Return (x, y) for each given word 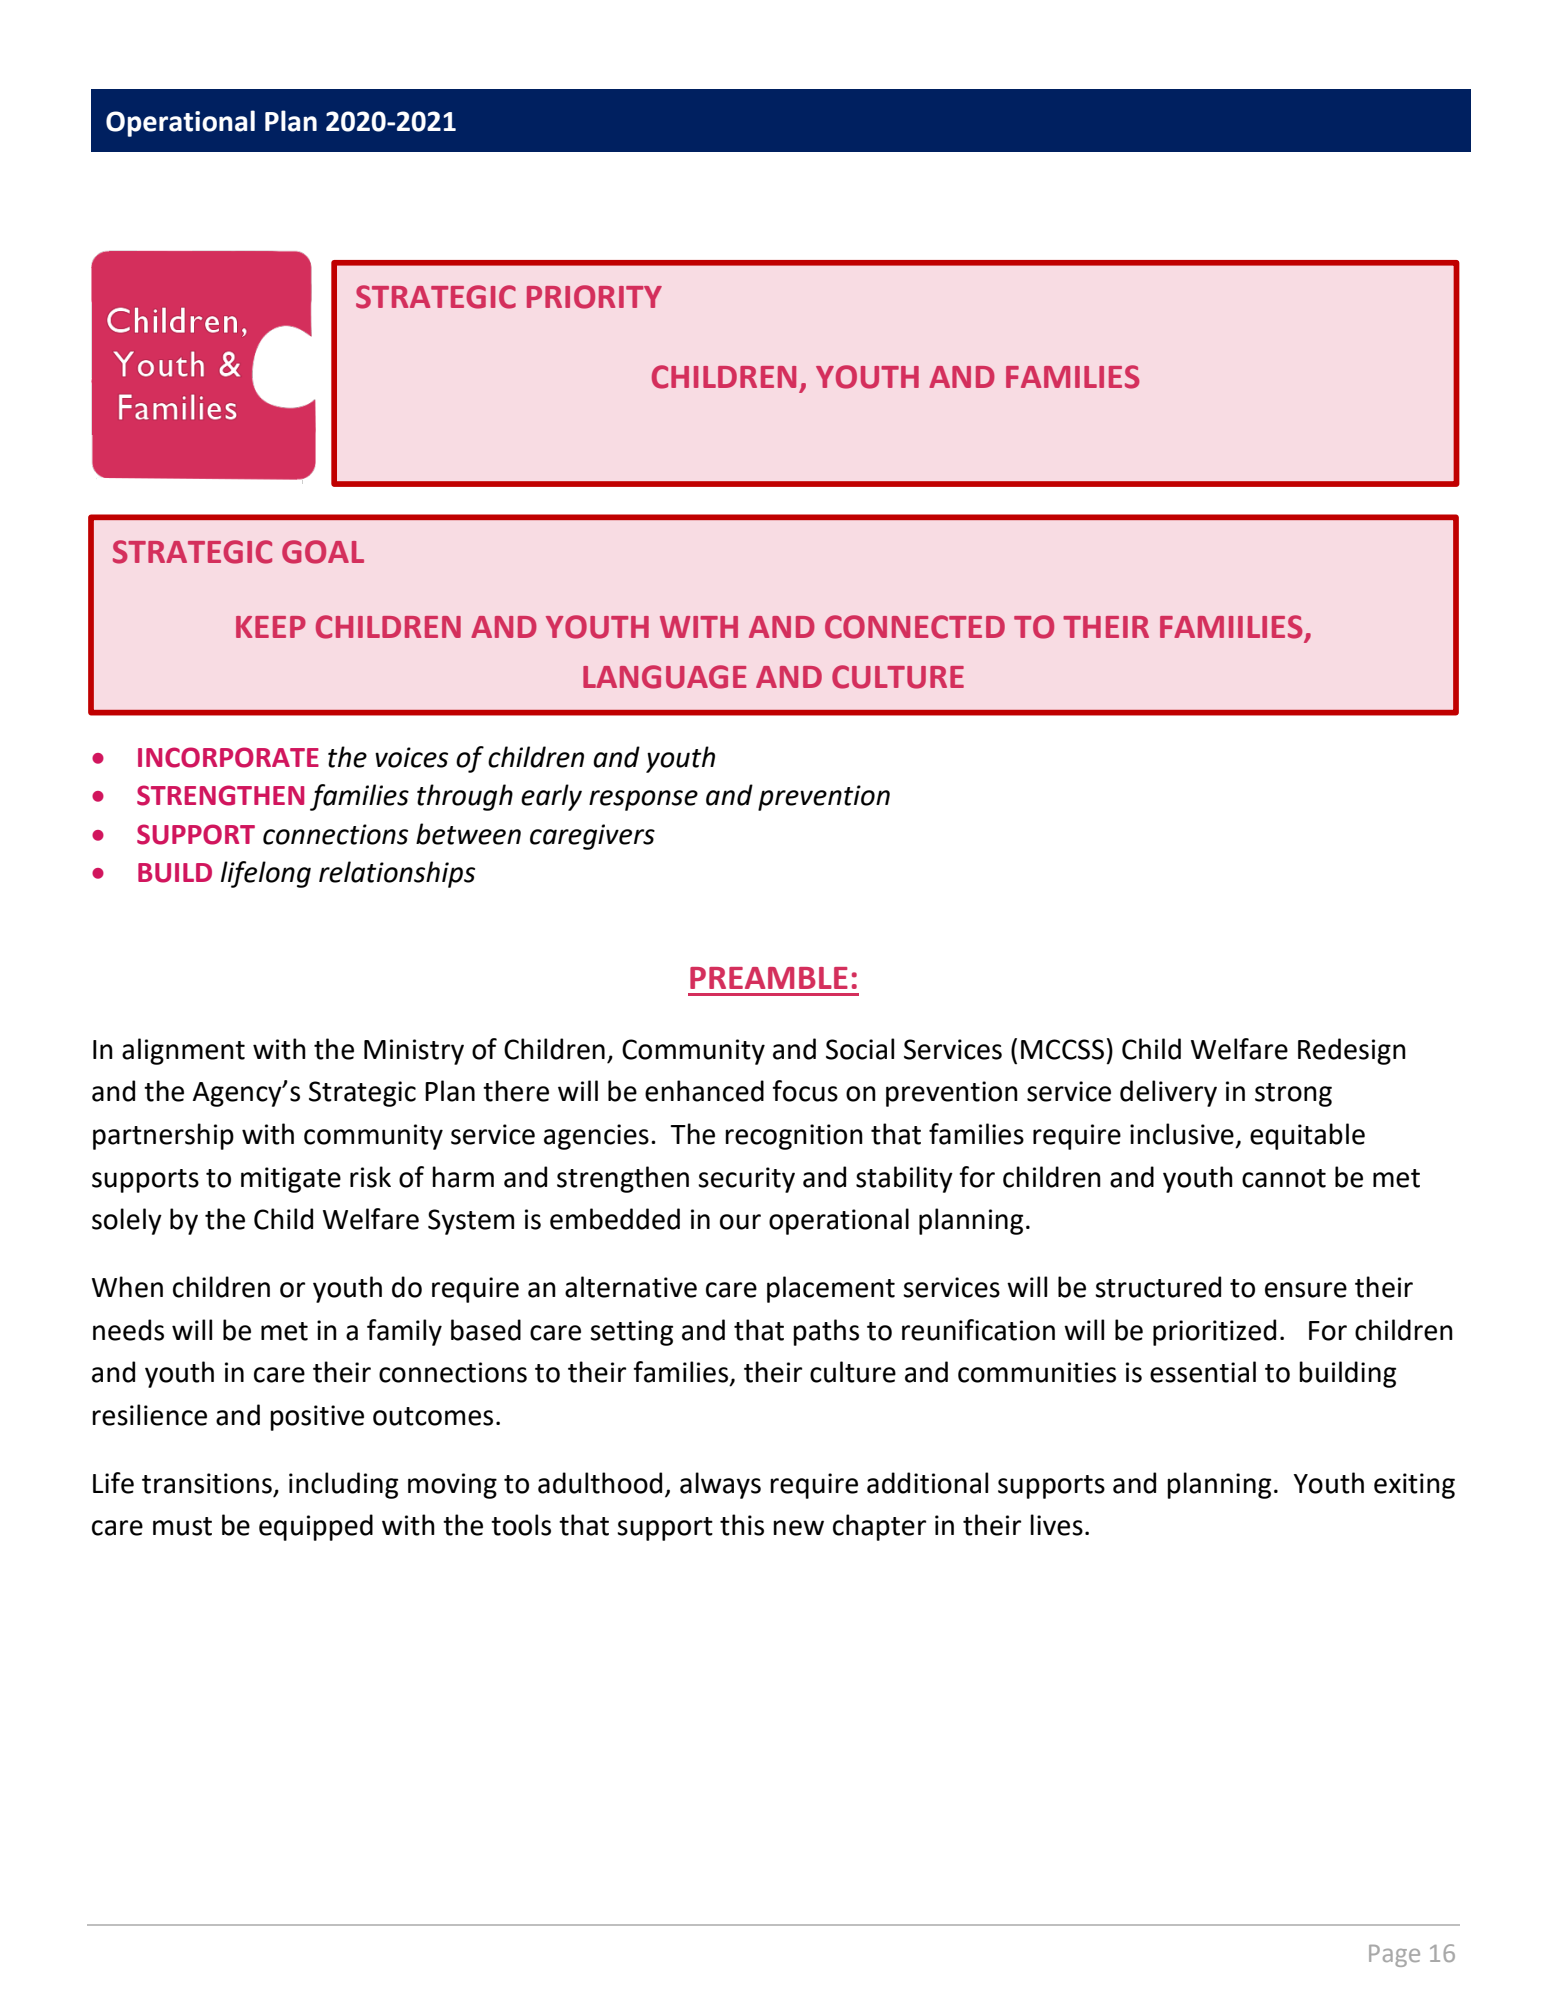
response (643, 800)
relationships (397, 874)
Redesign (1352, 1051)
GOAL (323, 552)
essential (1203, 1372)
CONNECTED (915, 627)
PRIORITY (594, 297)
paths (826, 1332)
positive (317, 1418)
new (798, 1528)
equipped (316, 1527)
